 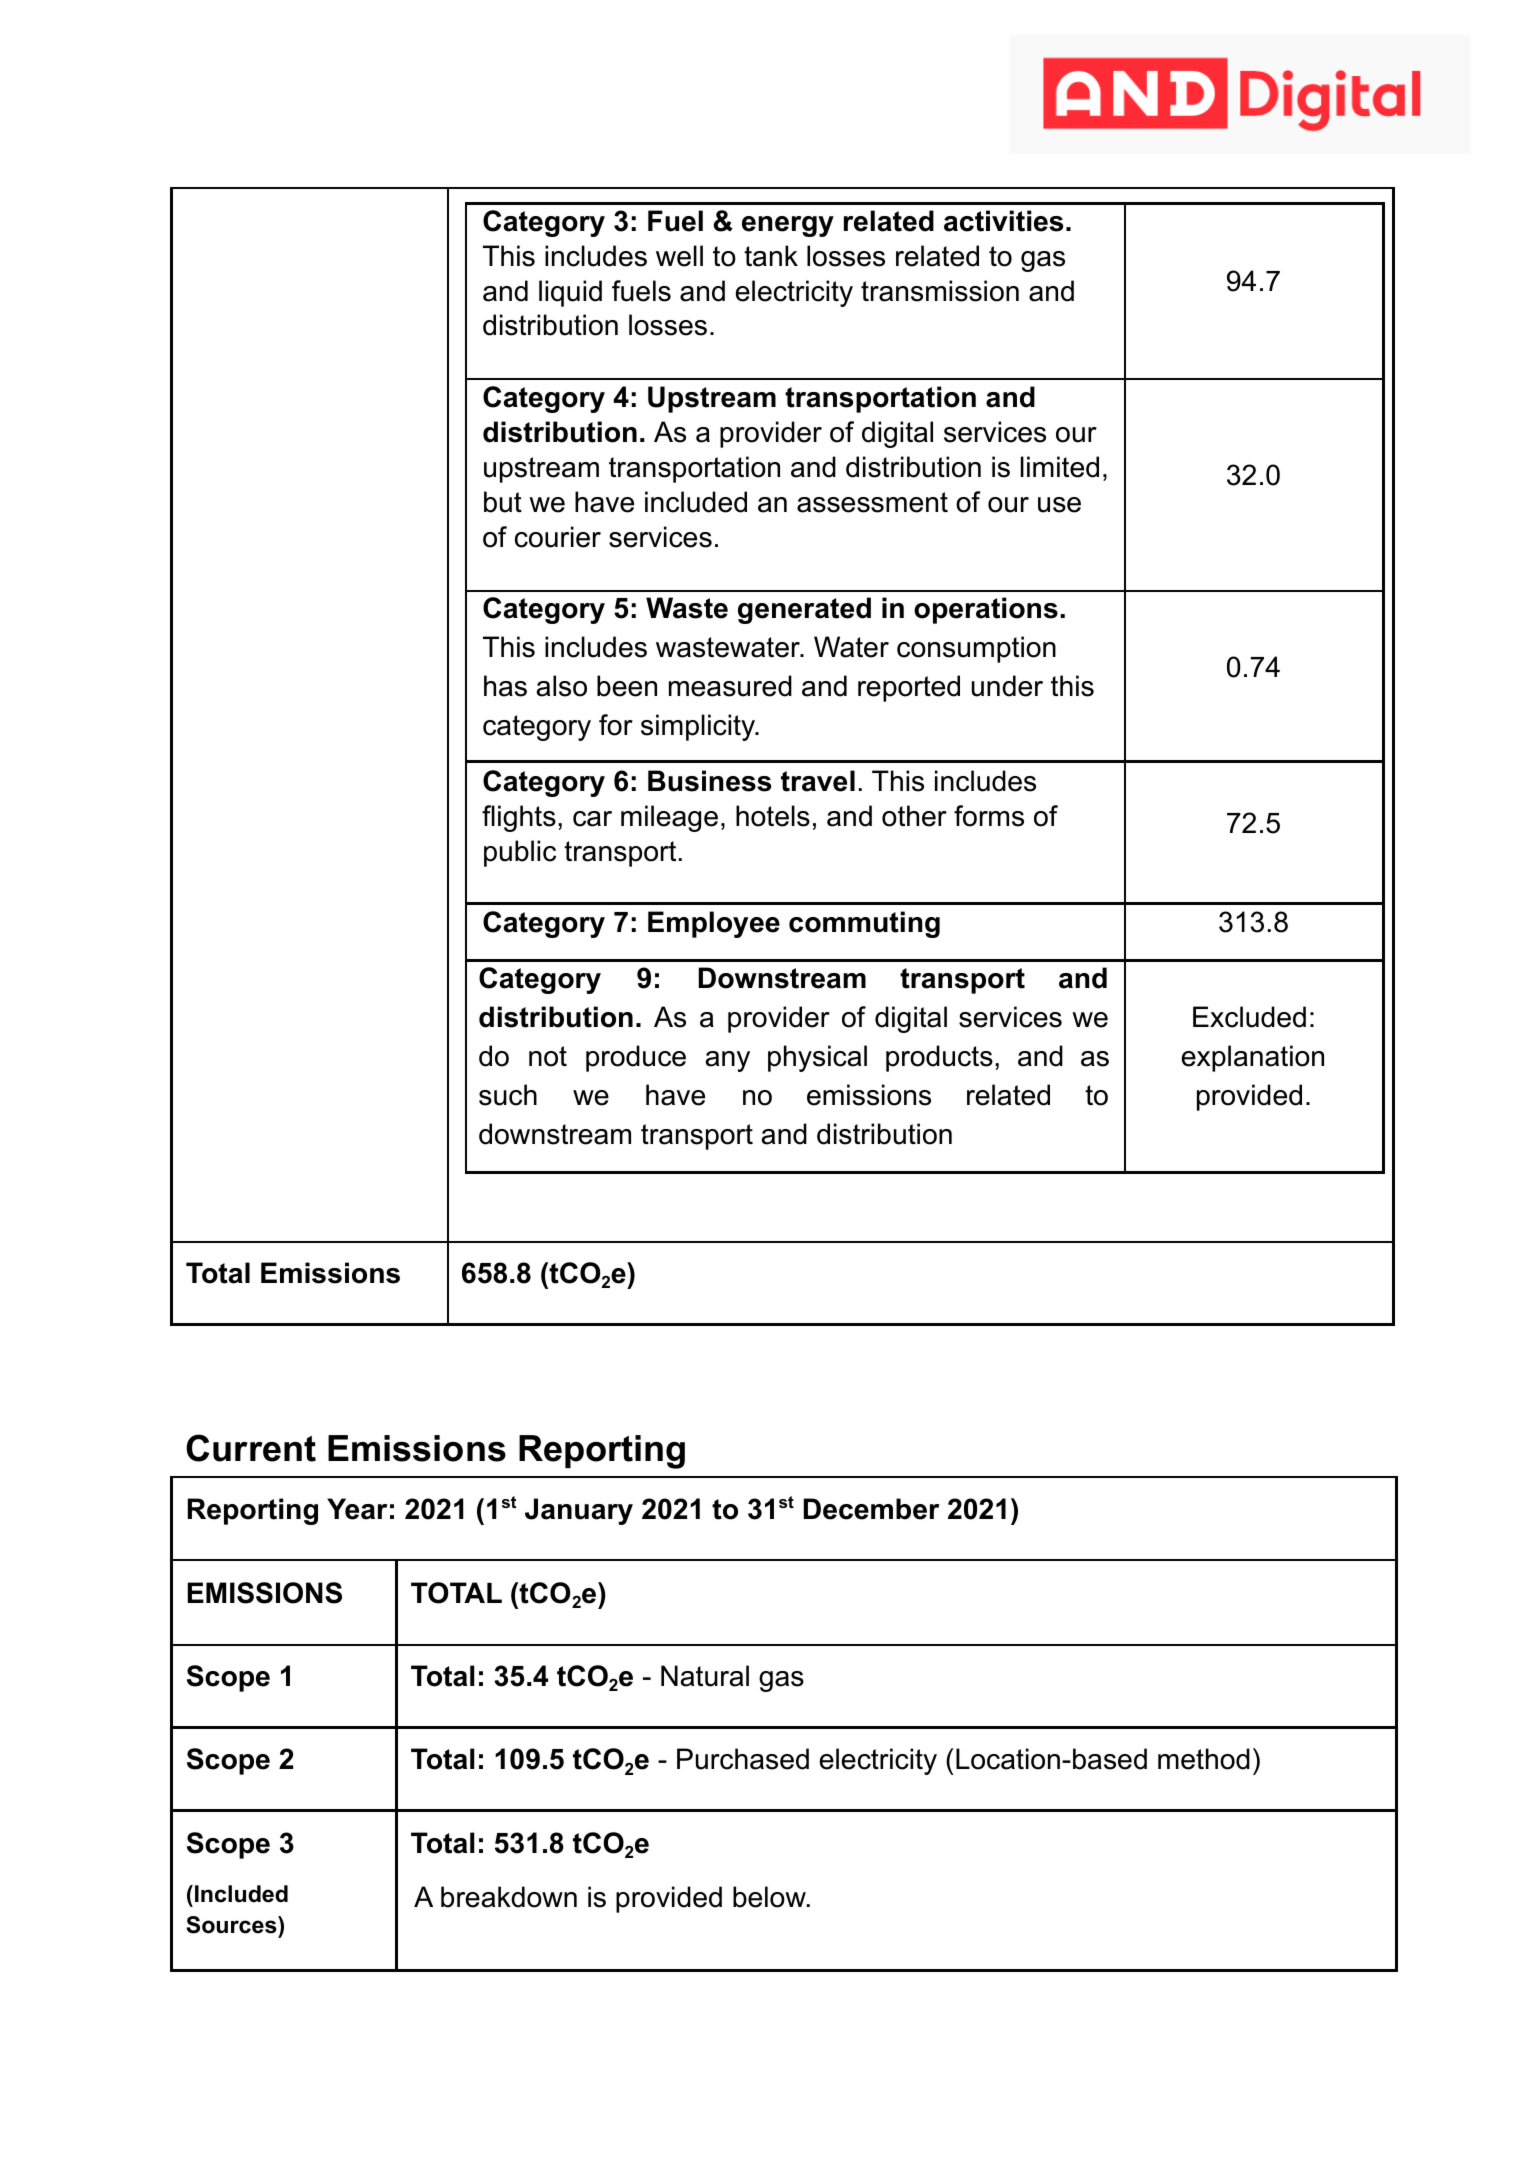 What do you see at coordinates (1253, 1058) in the document?
I see `explanation` at bounding box center [1253, 1058].
